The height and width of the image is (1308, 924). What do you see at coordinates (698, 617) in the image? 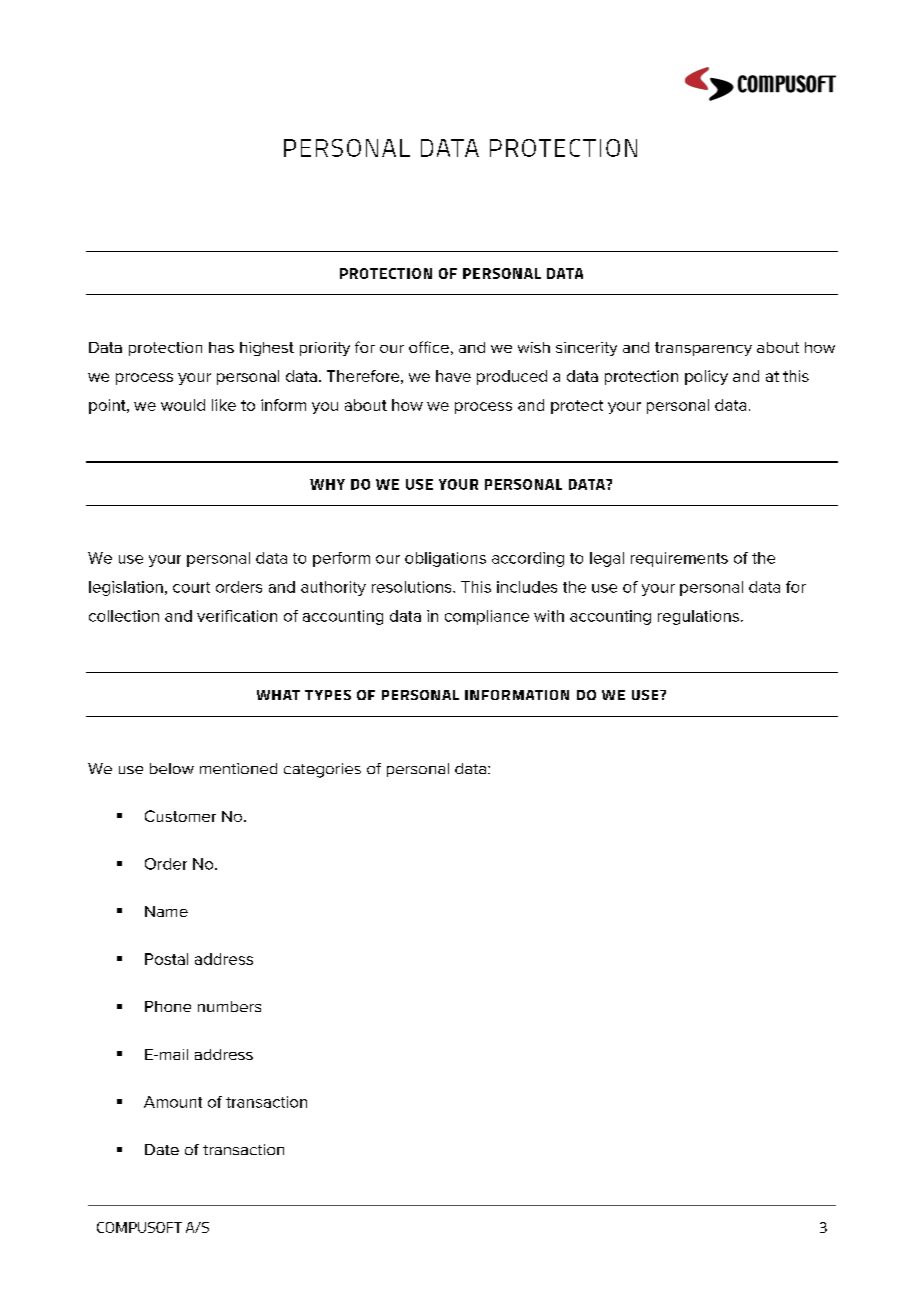
I see `regulations` at bounding box center [698, 617].
